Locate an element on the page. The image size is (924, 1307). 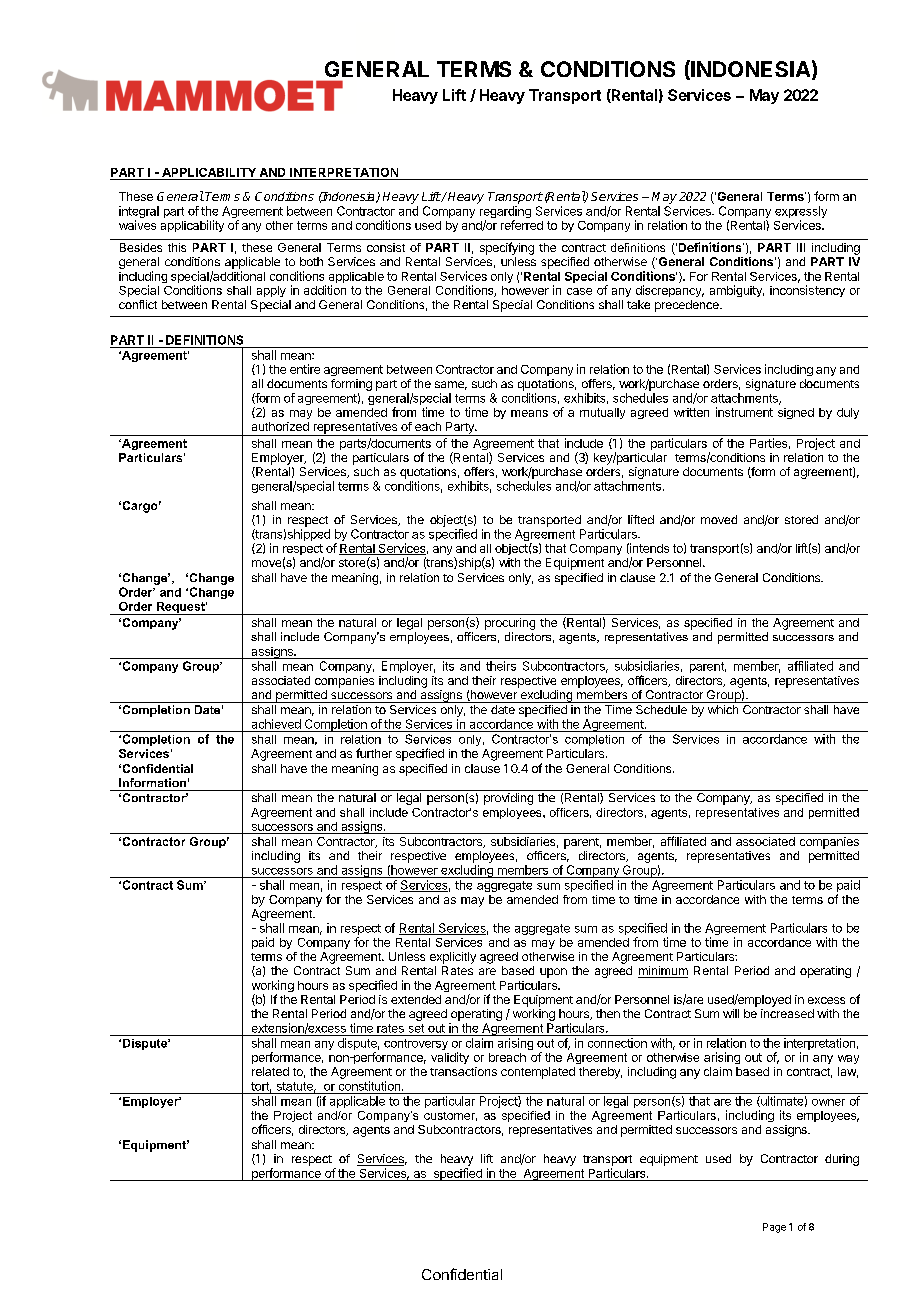
III is located at coordinates (801, 247).
